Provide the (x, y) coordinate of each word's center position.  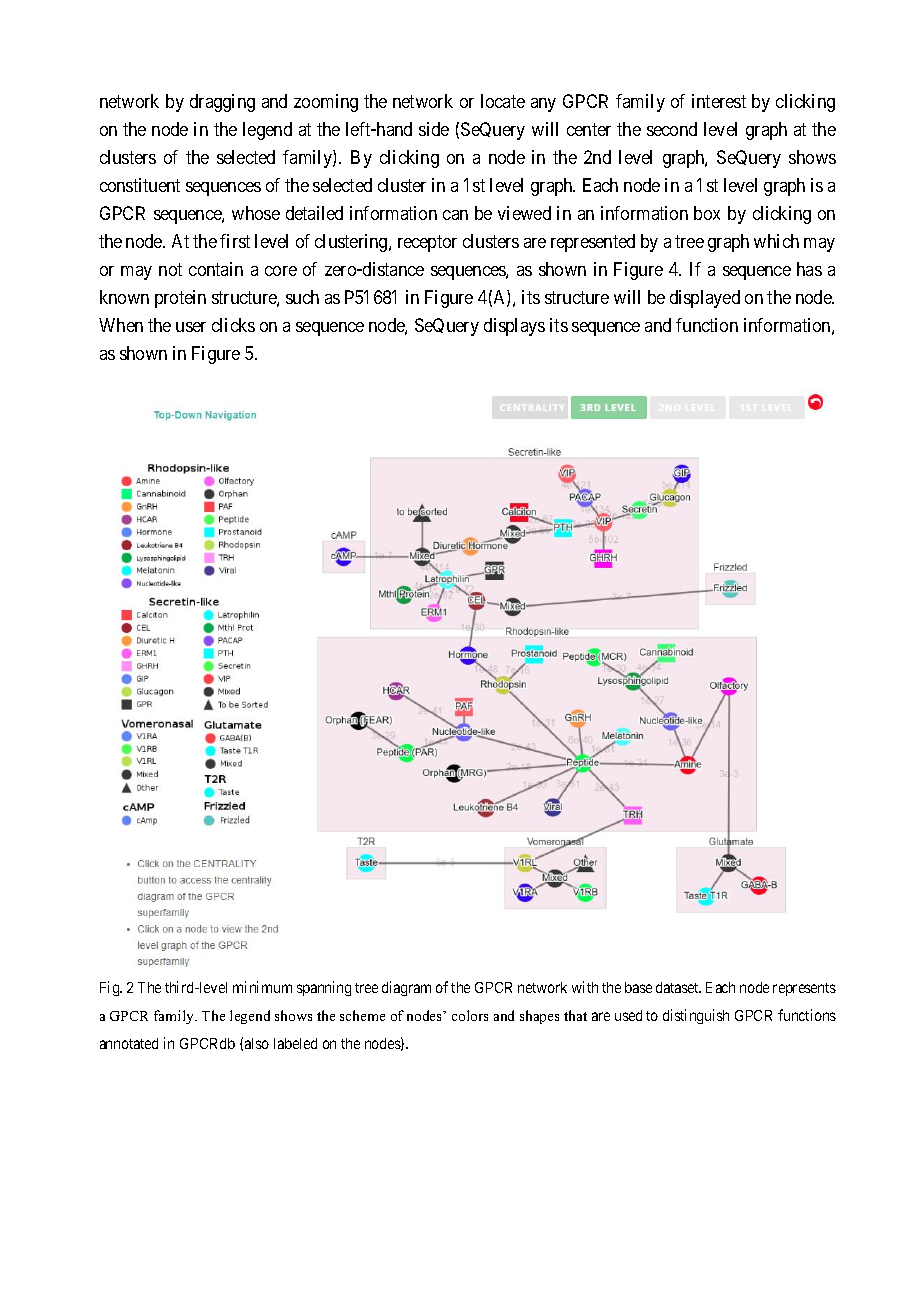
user (191, 327)
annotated (129, 1043)
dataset (678, 987)
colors (470, 1015)
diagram (406, 988)
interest (719, 101)
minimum (262, 987)
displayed (705, 299)
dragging (222, 103)
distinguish (696, 1016)
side (434, 129)
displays (514, 327)
